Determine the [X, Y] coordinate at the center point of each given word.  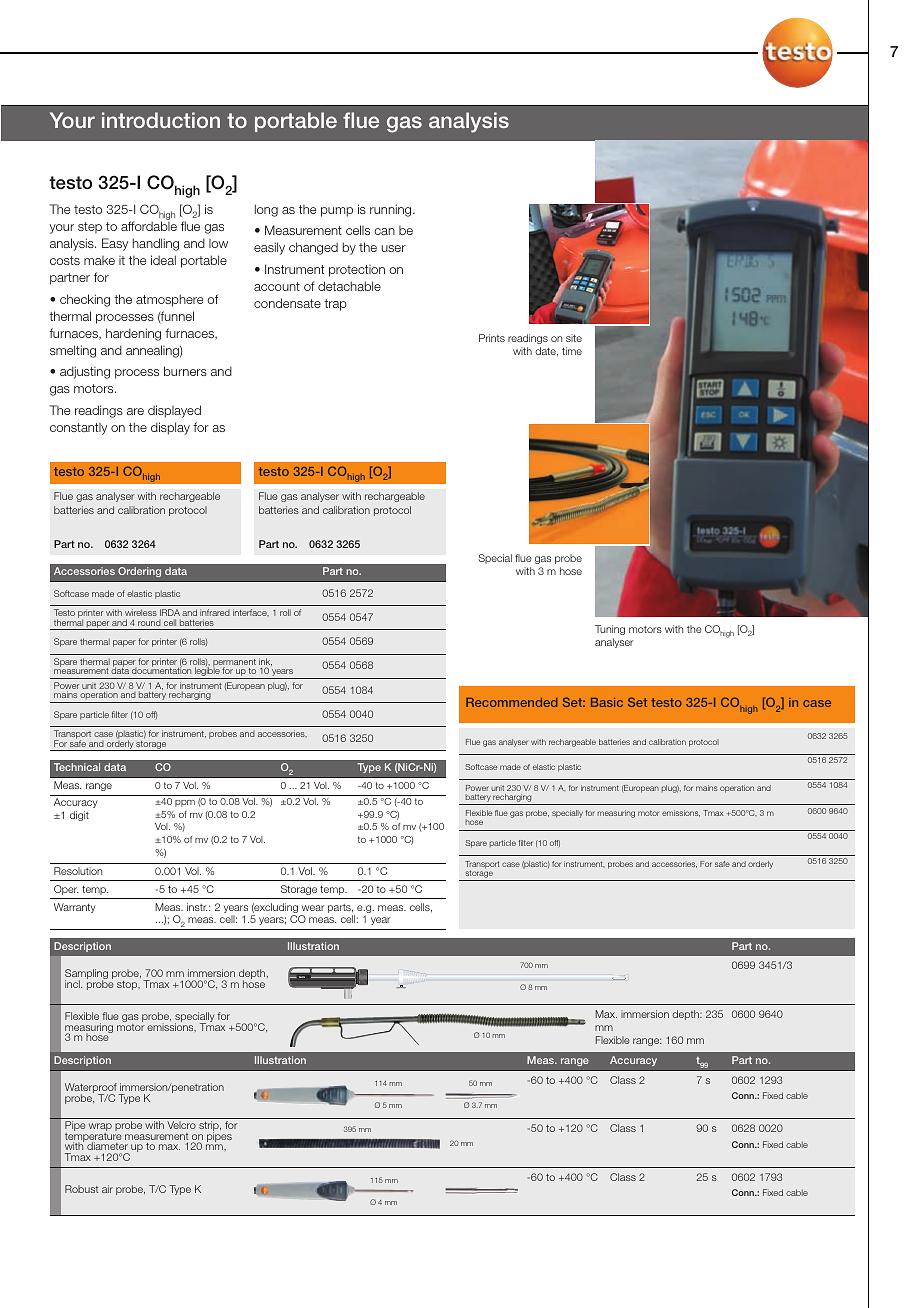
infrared [215, 612]
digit [79, 816]
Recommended [511, 702]
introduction [161, 120]
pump [337, 212]
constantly [78, 429]
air [107, 1189]
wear [313, 908]
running [392, 210]
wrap [100, 1128]
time [572, 351]
